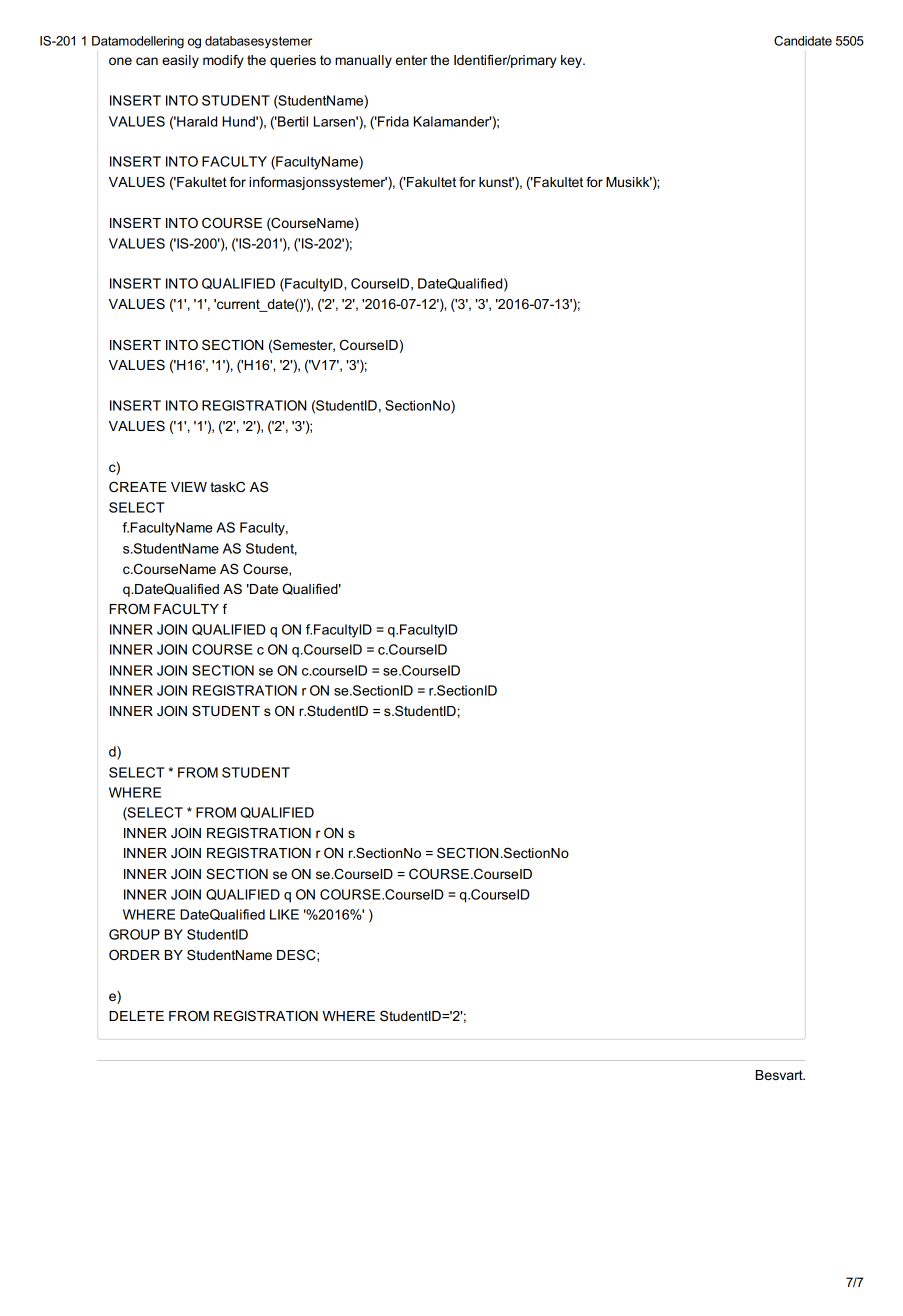 This screenshot has width=903, height=1316. What do you see at coordinates (120, 61) in the screenshot?
I see `one` at bounding box center [120, 61].
